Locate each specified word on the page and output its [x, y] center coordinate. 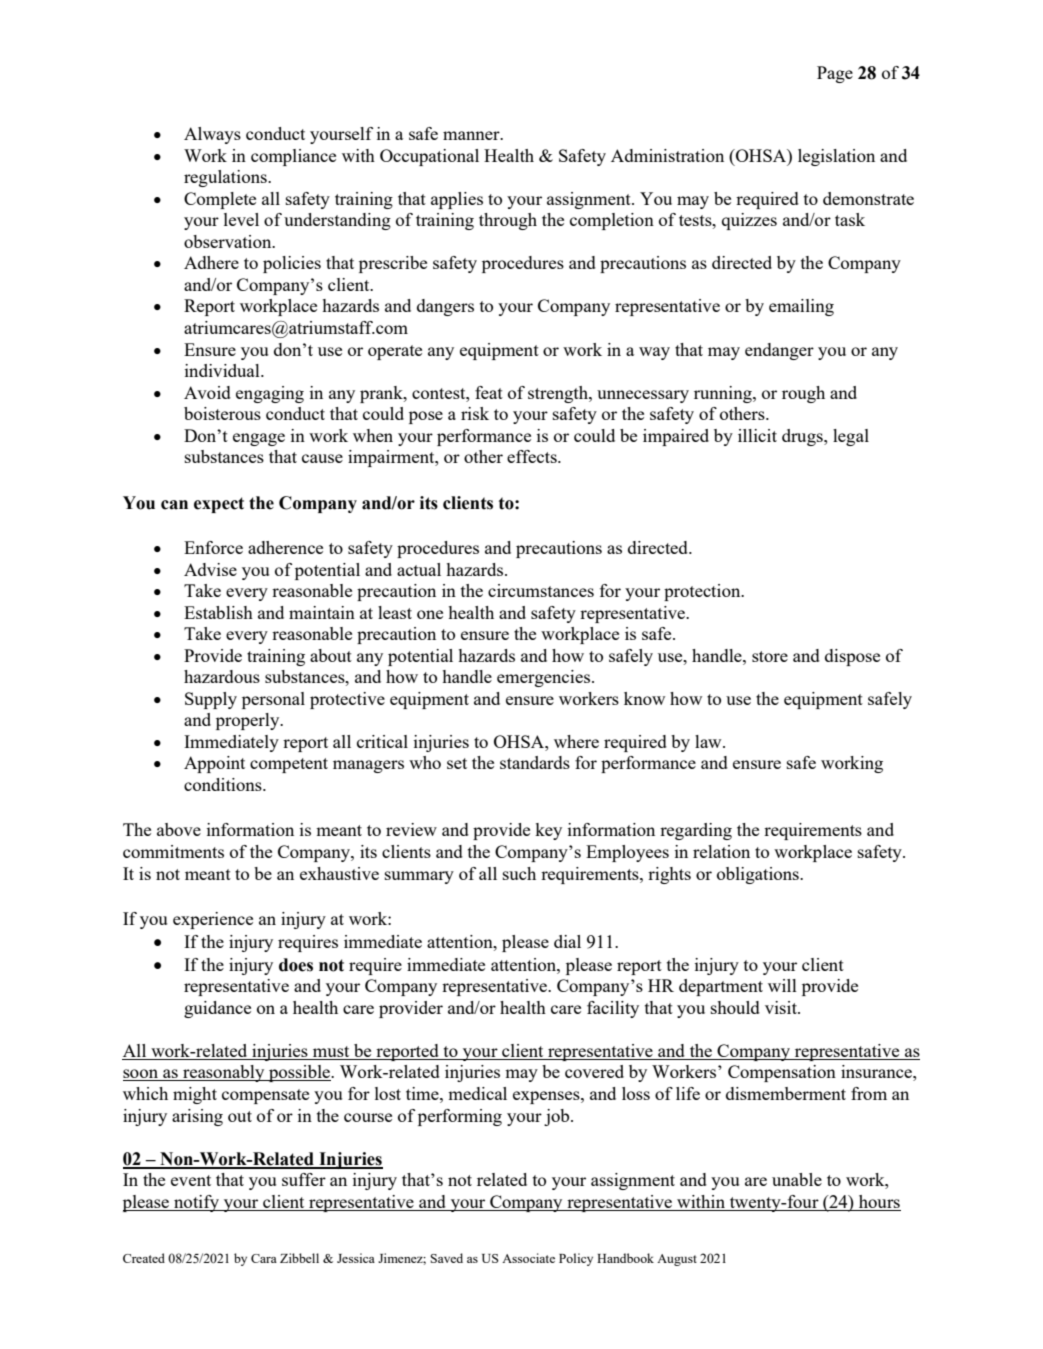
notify [196, 1203]
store [770, 656]
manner [472, 135]
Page [835, 74]
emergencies [543, 678]
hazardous [222, 676]
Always [212, 135]
